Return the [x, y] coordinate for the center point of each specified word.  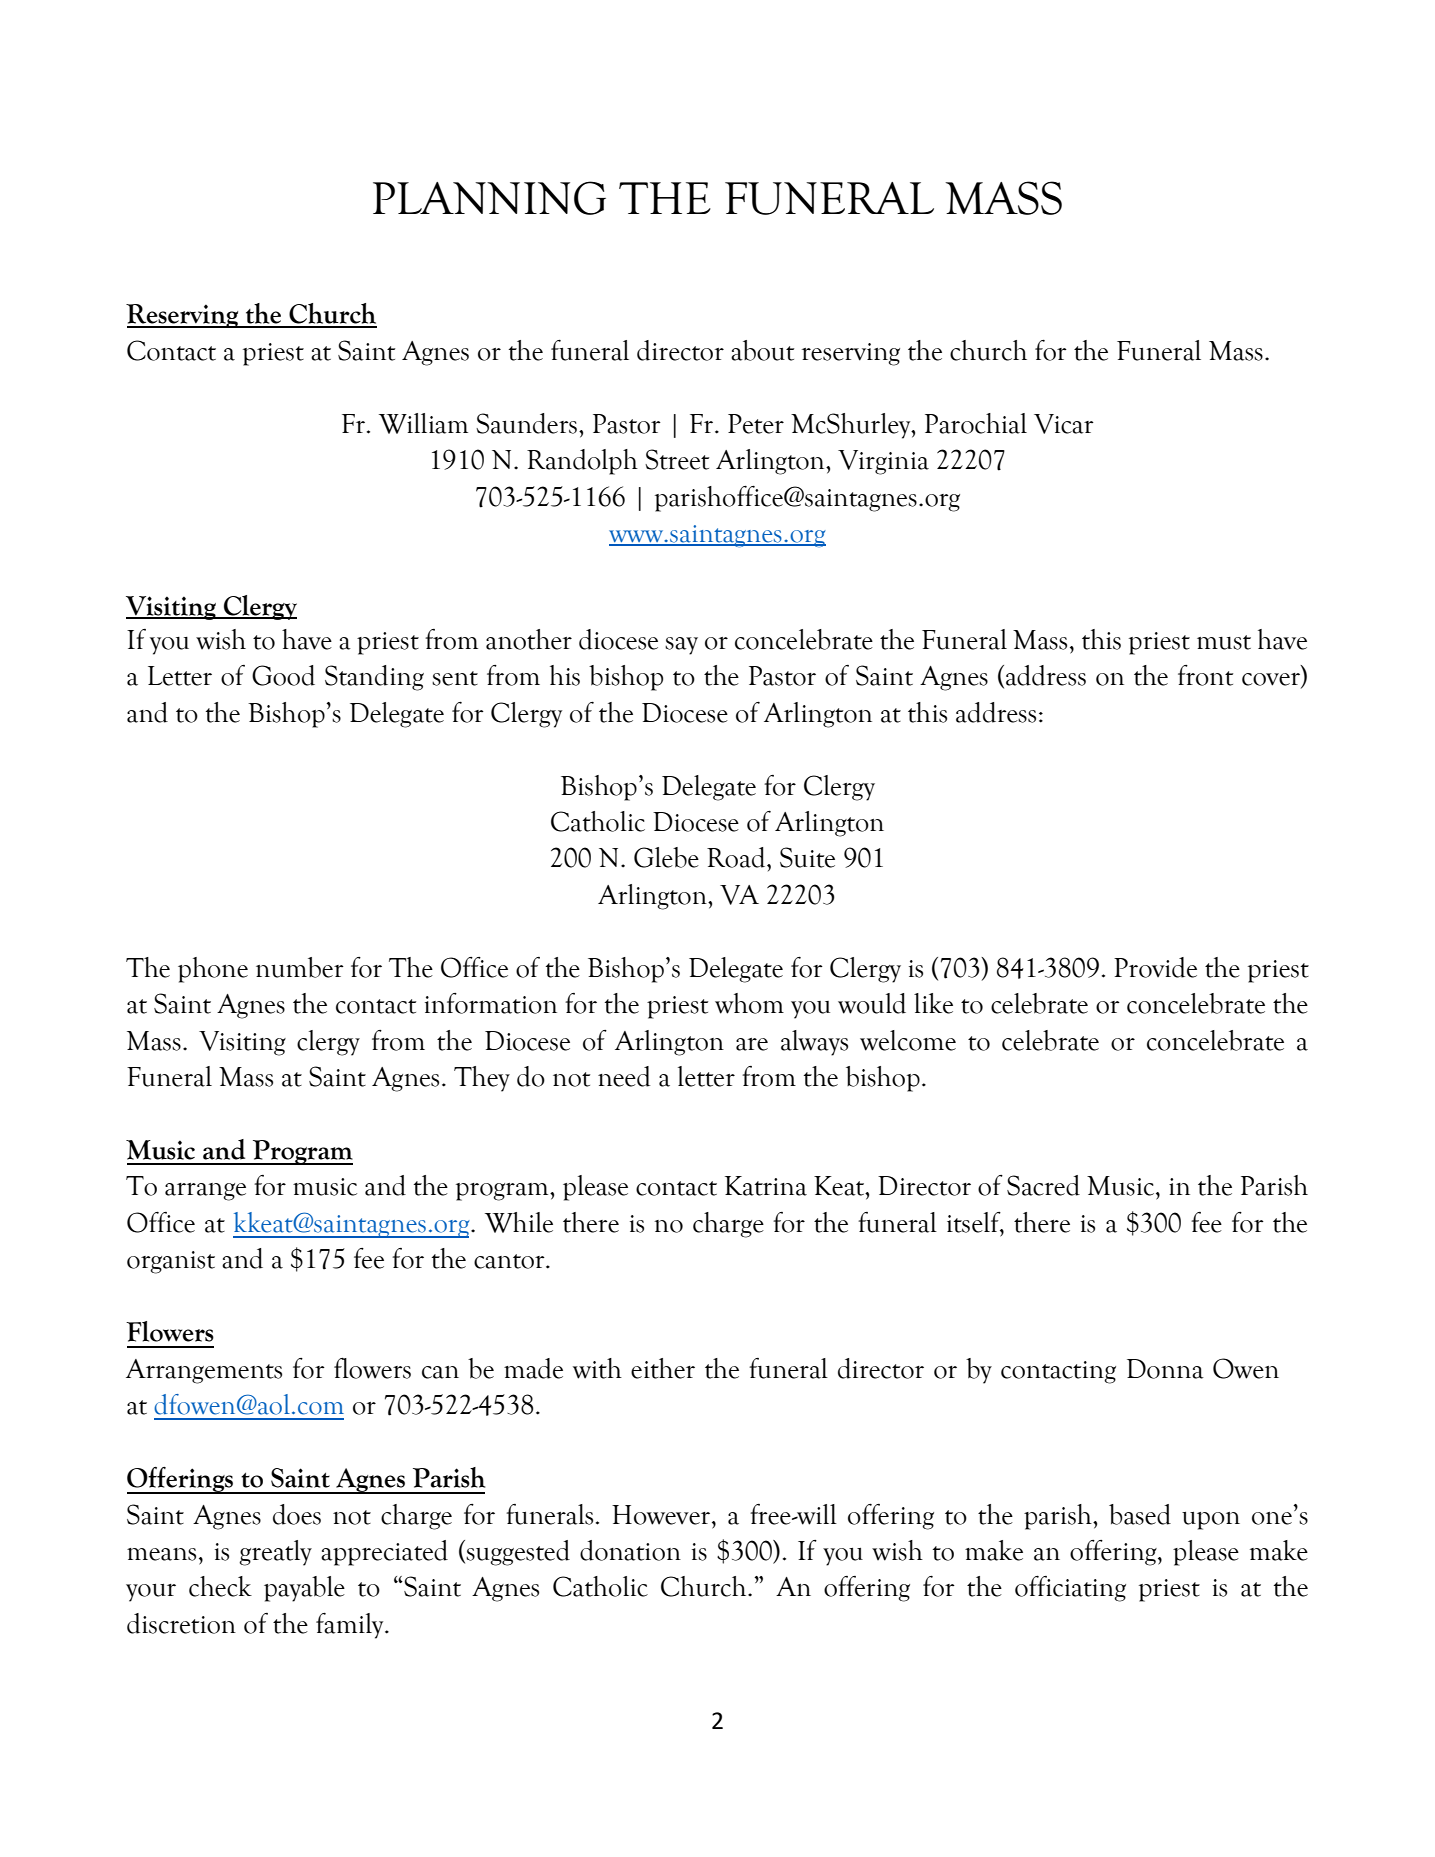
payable [304, 1589]
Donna [1165, 1369]
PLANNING [489, 198]
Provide [1155, 967]
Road [737, 857]
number [300, 967]
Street [677, 459]
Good [283, 675]
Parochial [976, 423]
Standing [374, 678]
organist [171, 1262]
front [1205, 675]
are [752, 1044]
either [663, 1368]
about [762, 350]
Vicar [1064, 424]
